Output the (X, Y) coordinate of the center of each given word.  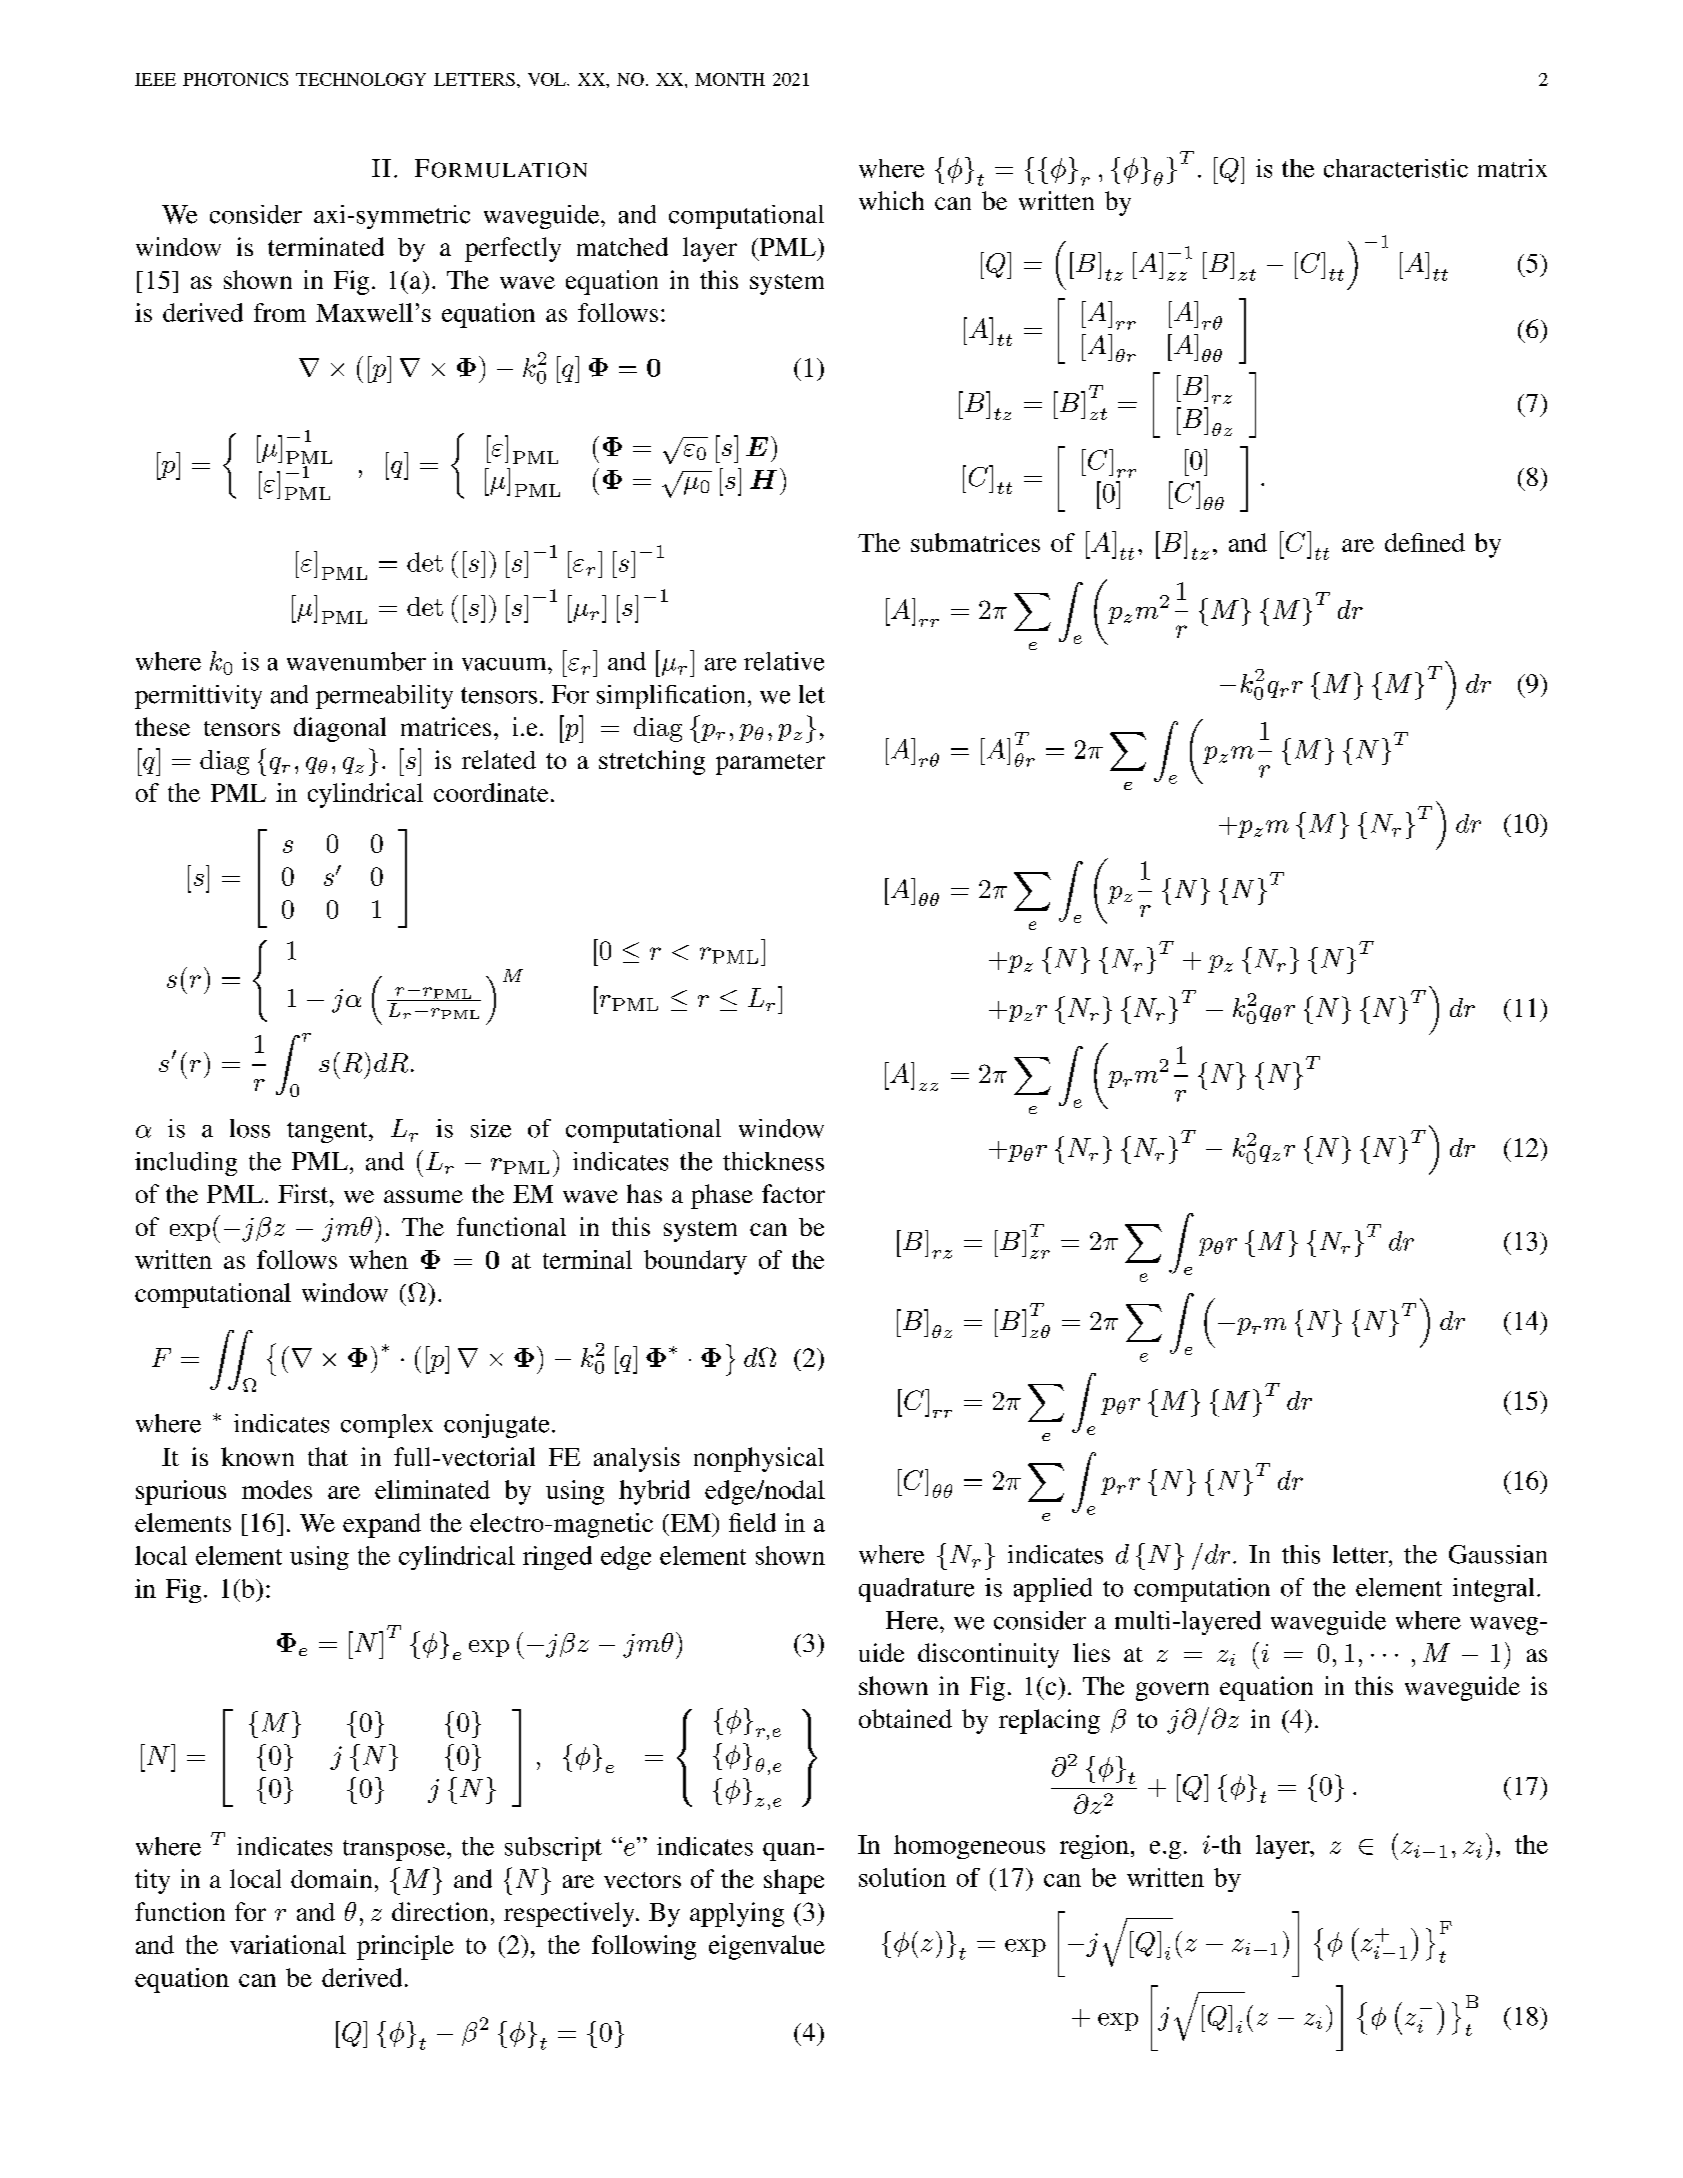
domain (331, 1878)
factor (793, 1193)
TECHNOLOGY (361, 79)
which (891, 200)
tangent (328, 1132)
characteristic (1396, 168)
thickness (773, 1161)
